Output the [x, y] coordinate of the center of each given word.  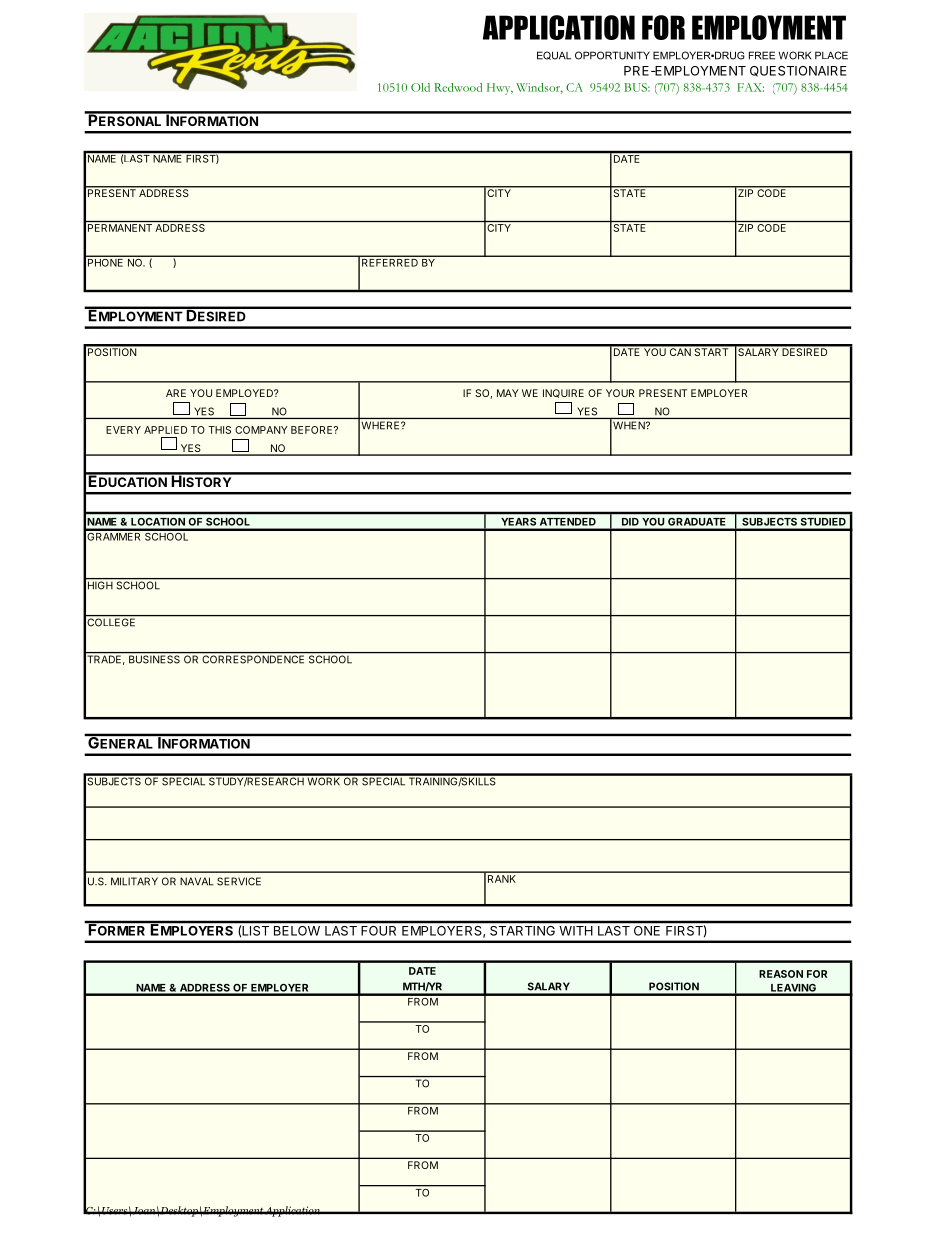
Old [420, 87]
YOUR [620, 393]
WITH [576, 931]
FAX [750, 87]
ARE [176, 393]
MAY [508, 393]
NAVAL [197, 881]
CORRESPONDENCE [253, 659]
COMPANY [261, 430]
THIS [219, 430]
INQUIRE [563, 393]
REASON [781, 974]
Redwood [458, 87]
